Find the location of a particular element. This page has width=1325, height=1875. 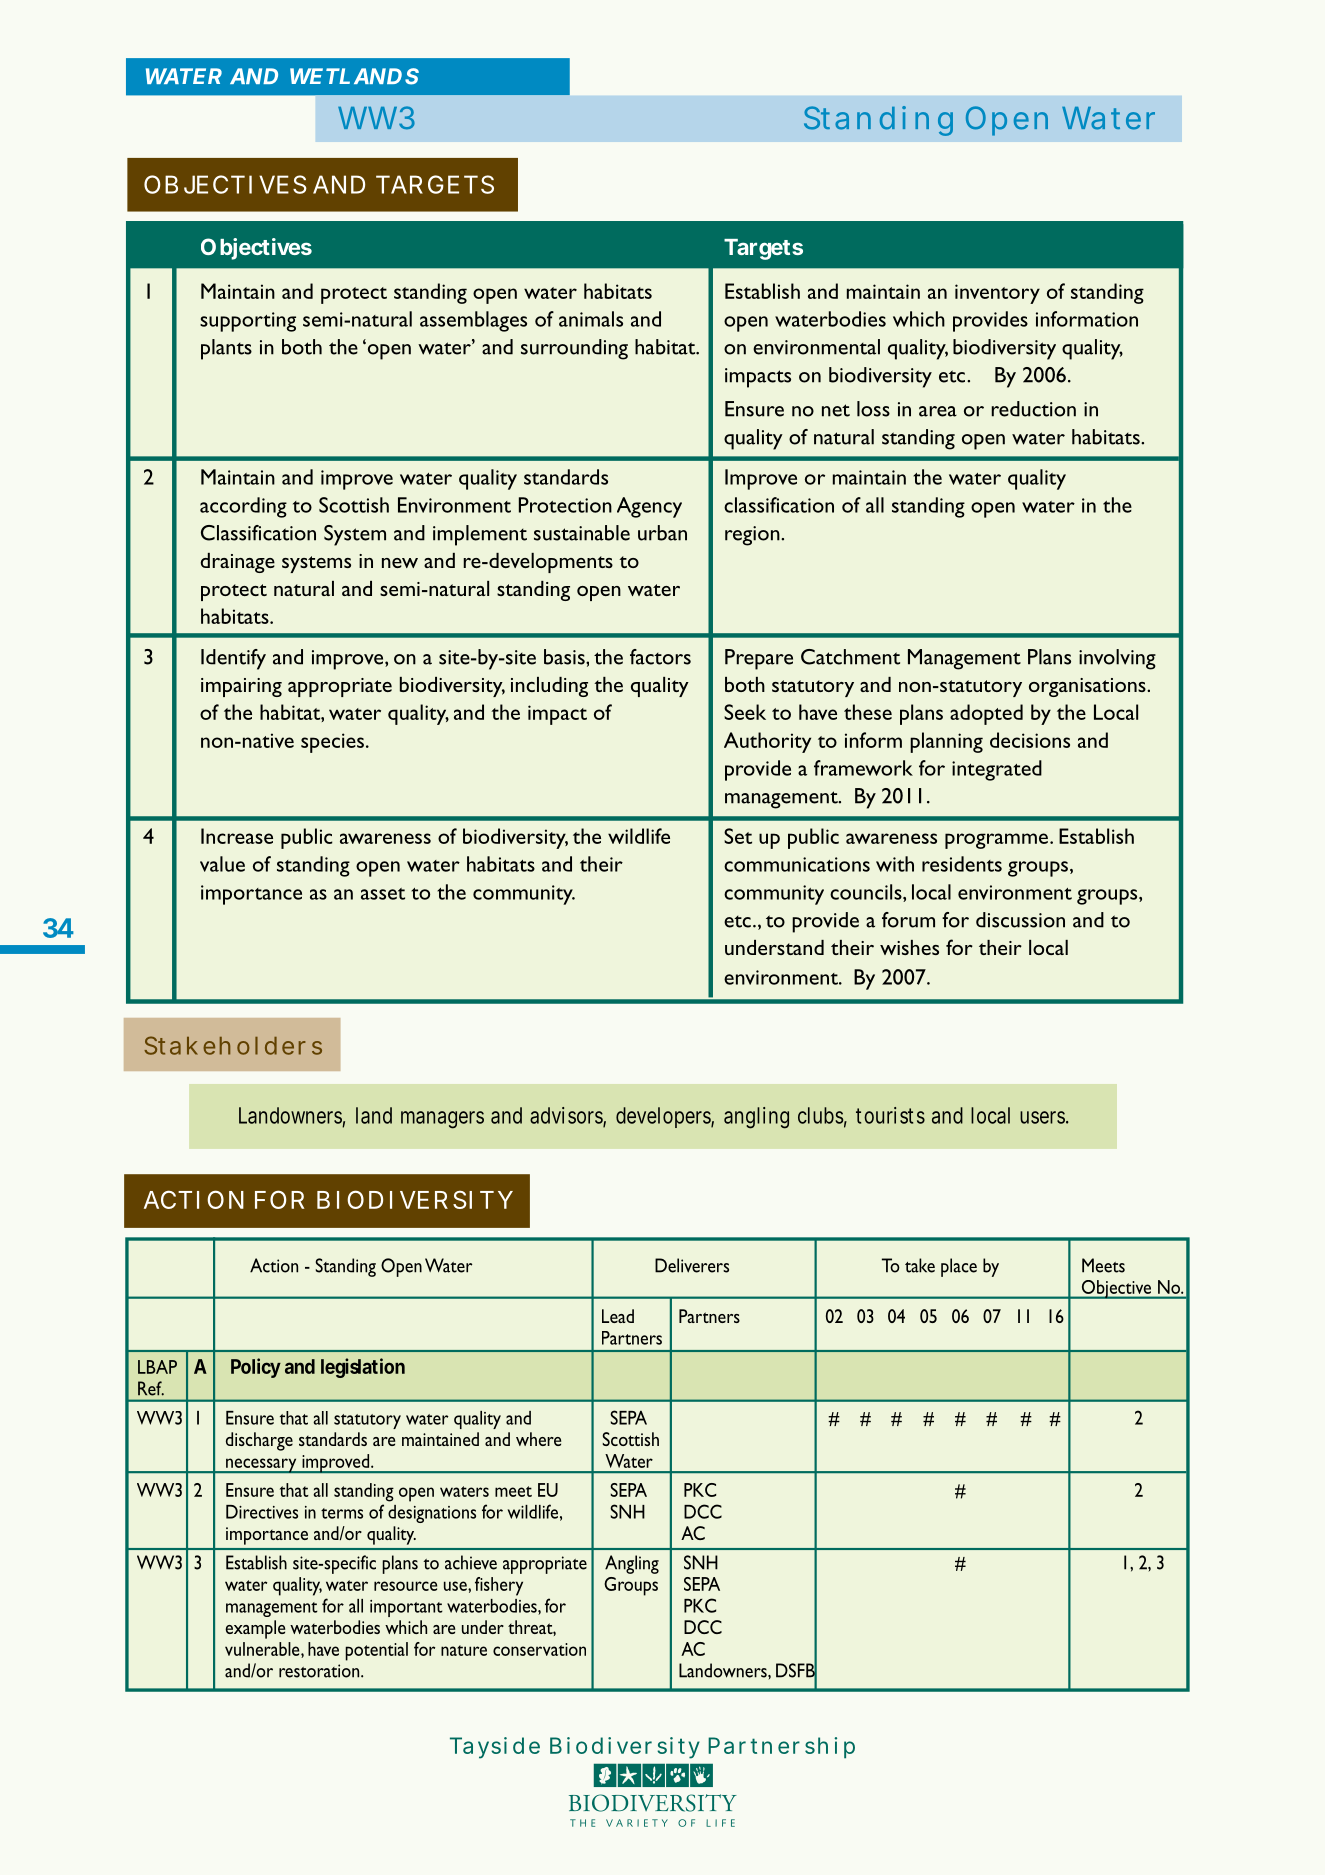

place is located at coordinates (959, 1267).
